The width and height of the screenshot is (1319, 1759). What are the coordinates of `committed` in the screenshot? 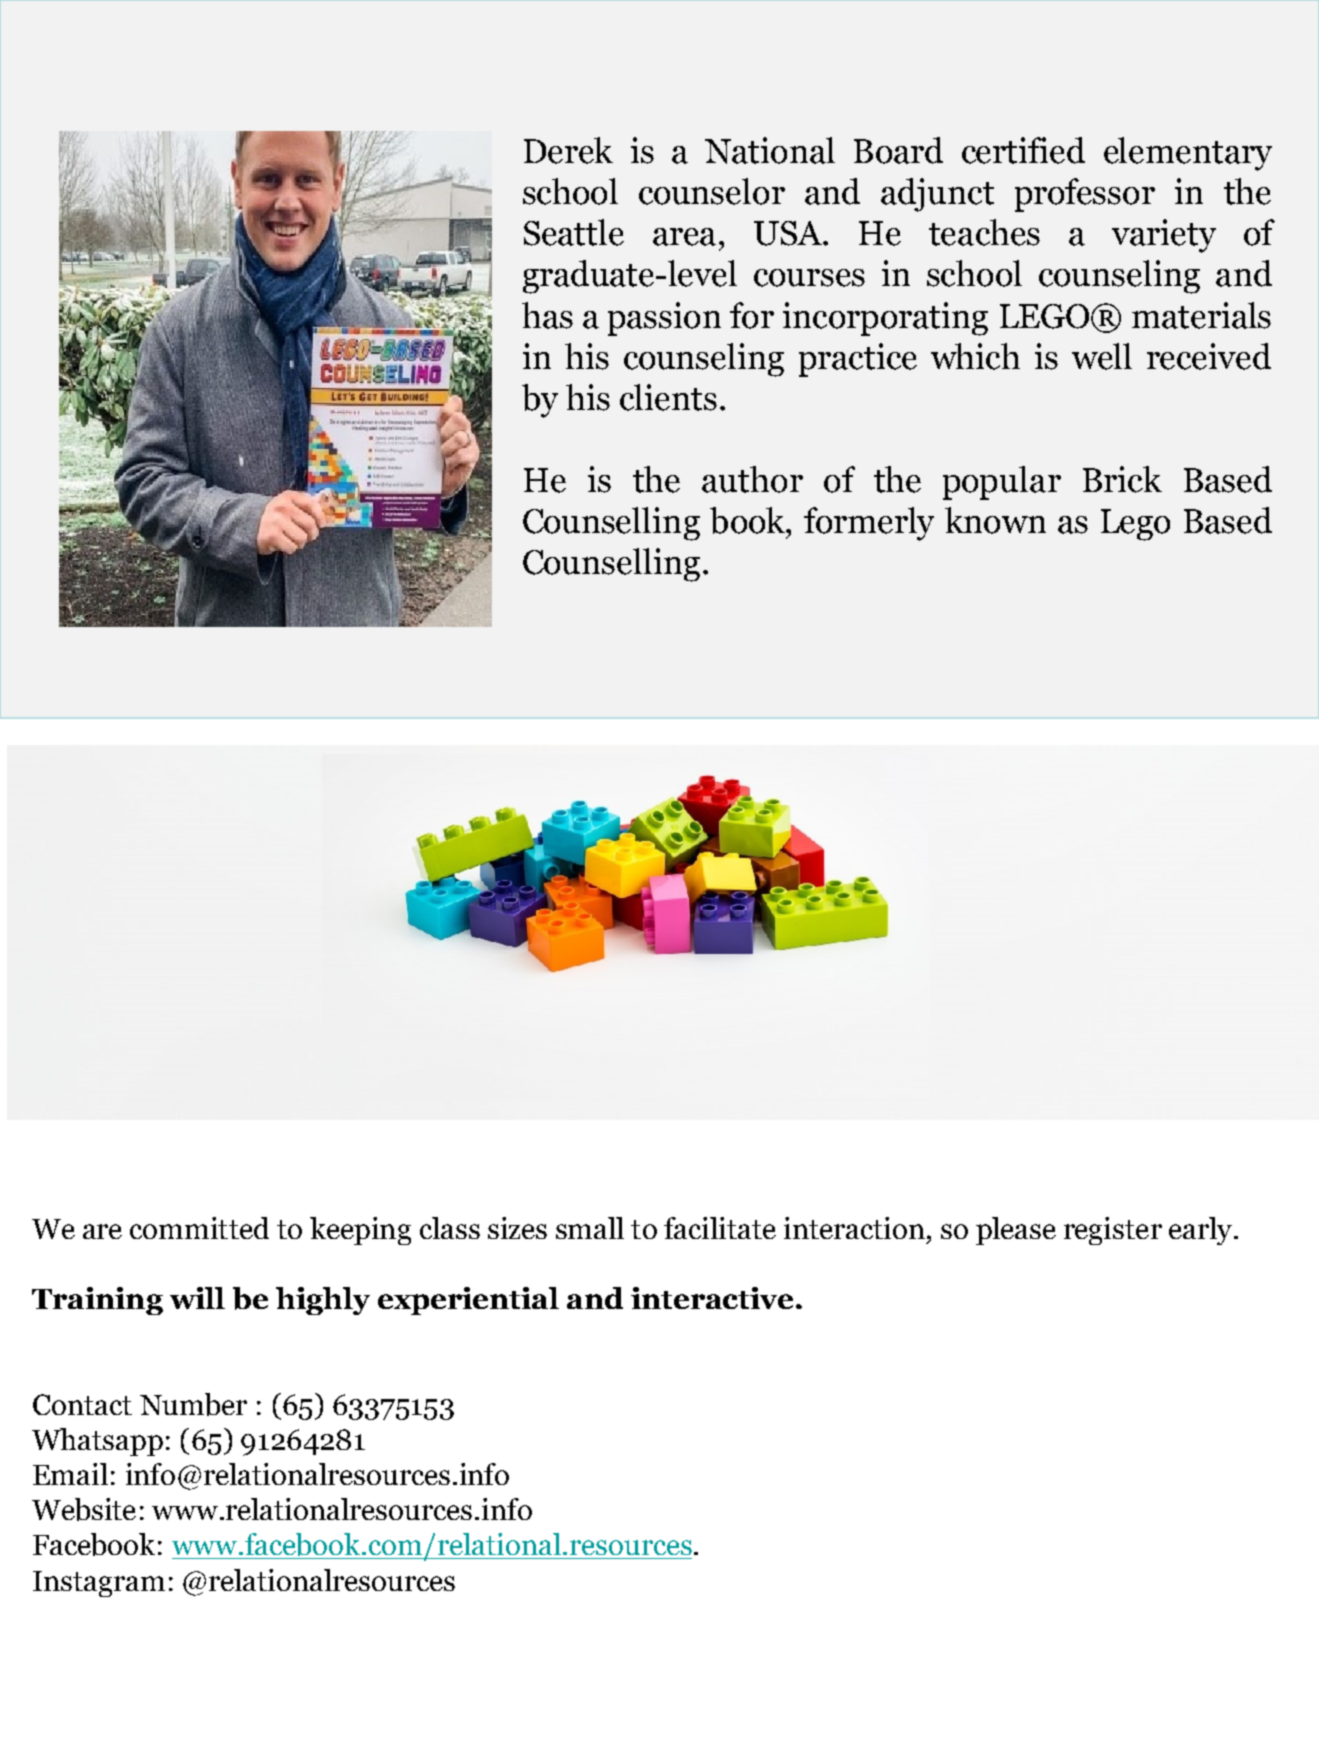 It's located at (199, 1228).
